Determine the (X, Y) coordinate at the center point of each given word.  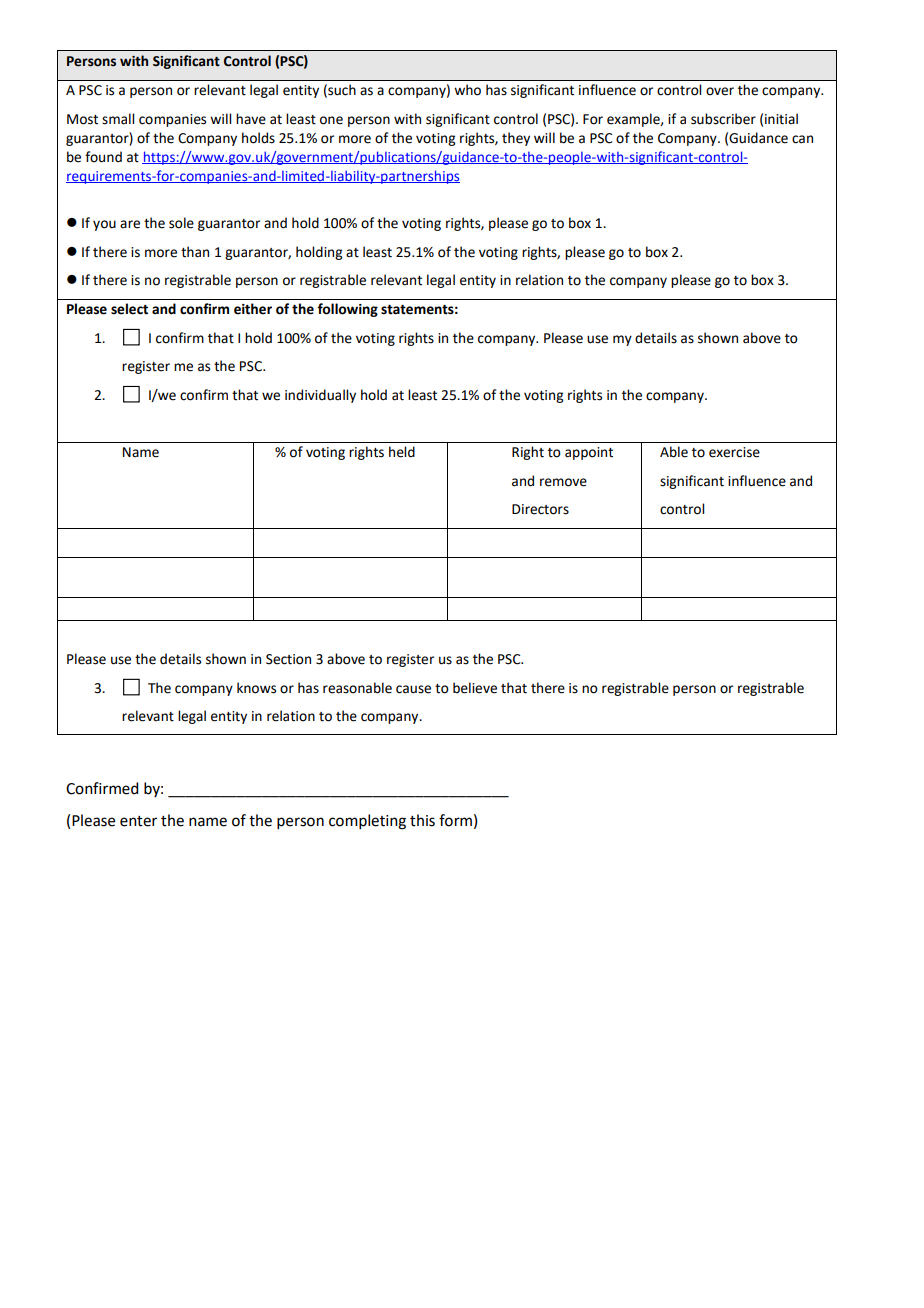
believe (475, 688)
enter (138, 821)
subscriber (723, 119)
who (467, 90)
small (118, 119)
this (422, 820)
